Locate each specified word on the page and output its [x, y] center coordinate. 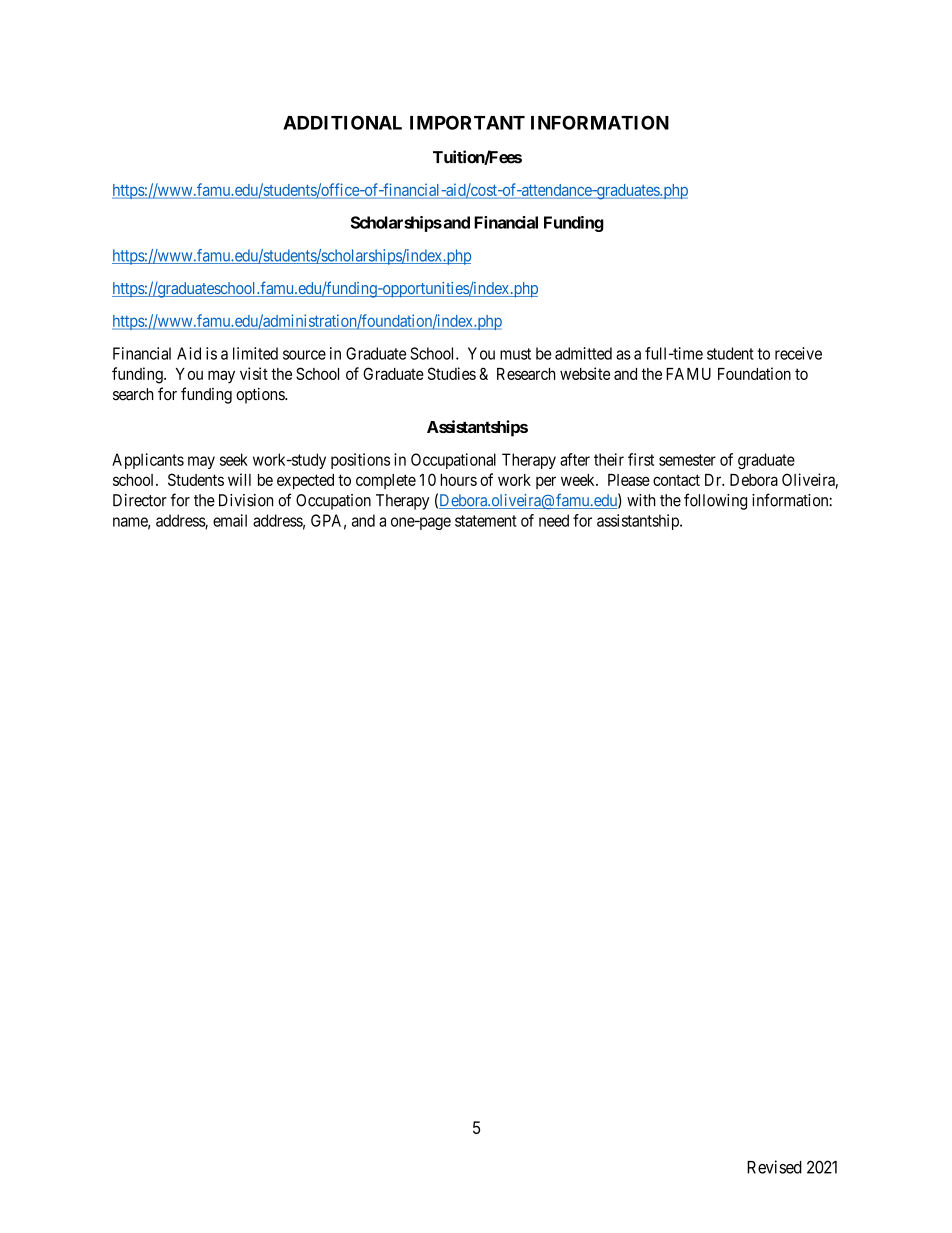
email [230, 520]
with [641, 500]
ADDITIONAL [342, 122]
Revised [774, 1167]
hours [459, 480]
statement [486, 521]
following [715, 501]
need [554, 520]
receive [798, 353]
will [239, 479]
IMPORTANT [467, 122]
